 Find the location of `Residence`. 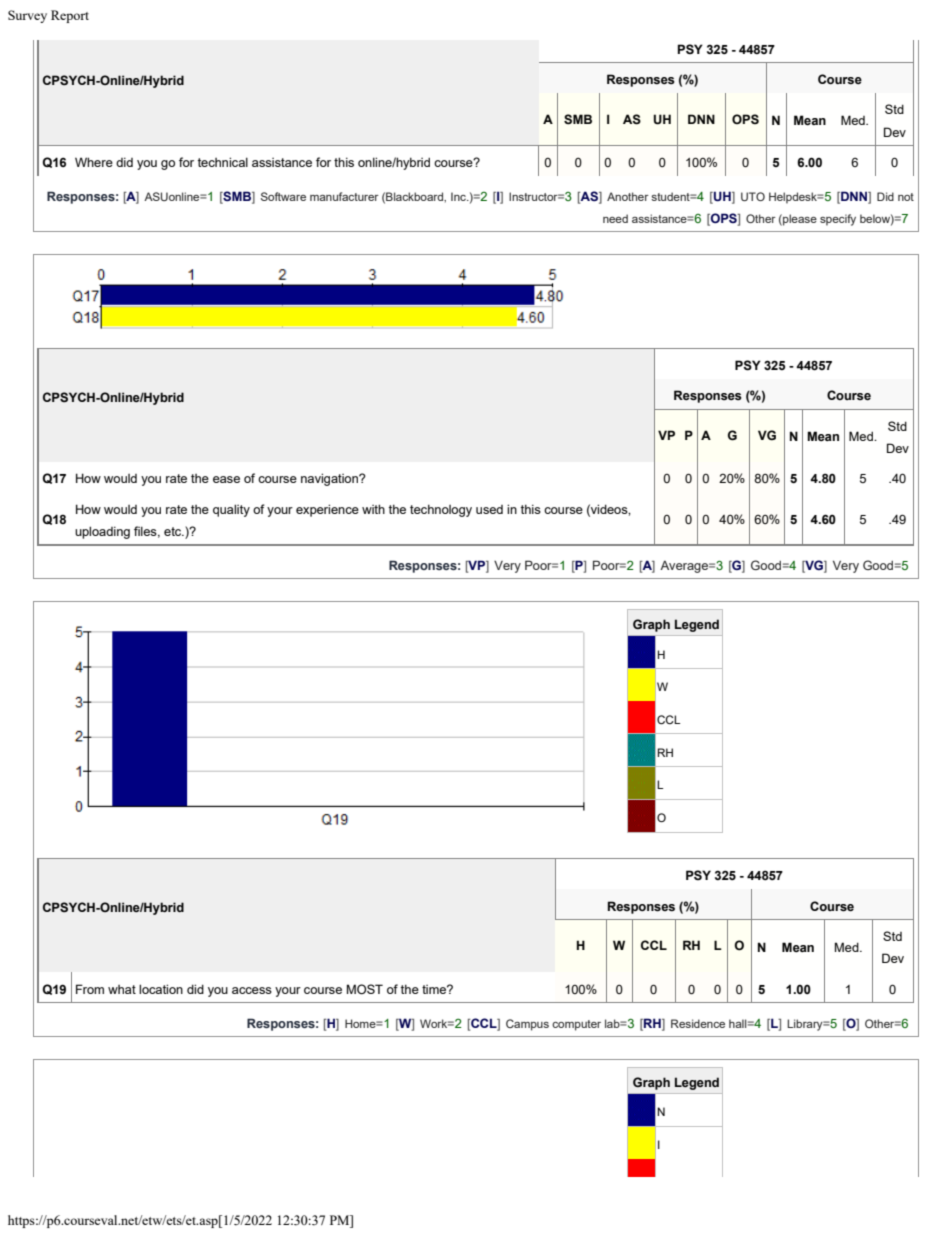

Residence is located at coordinates (698, 1023).
